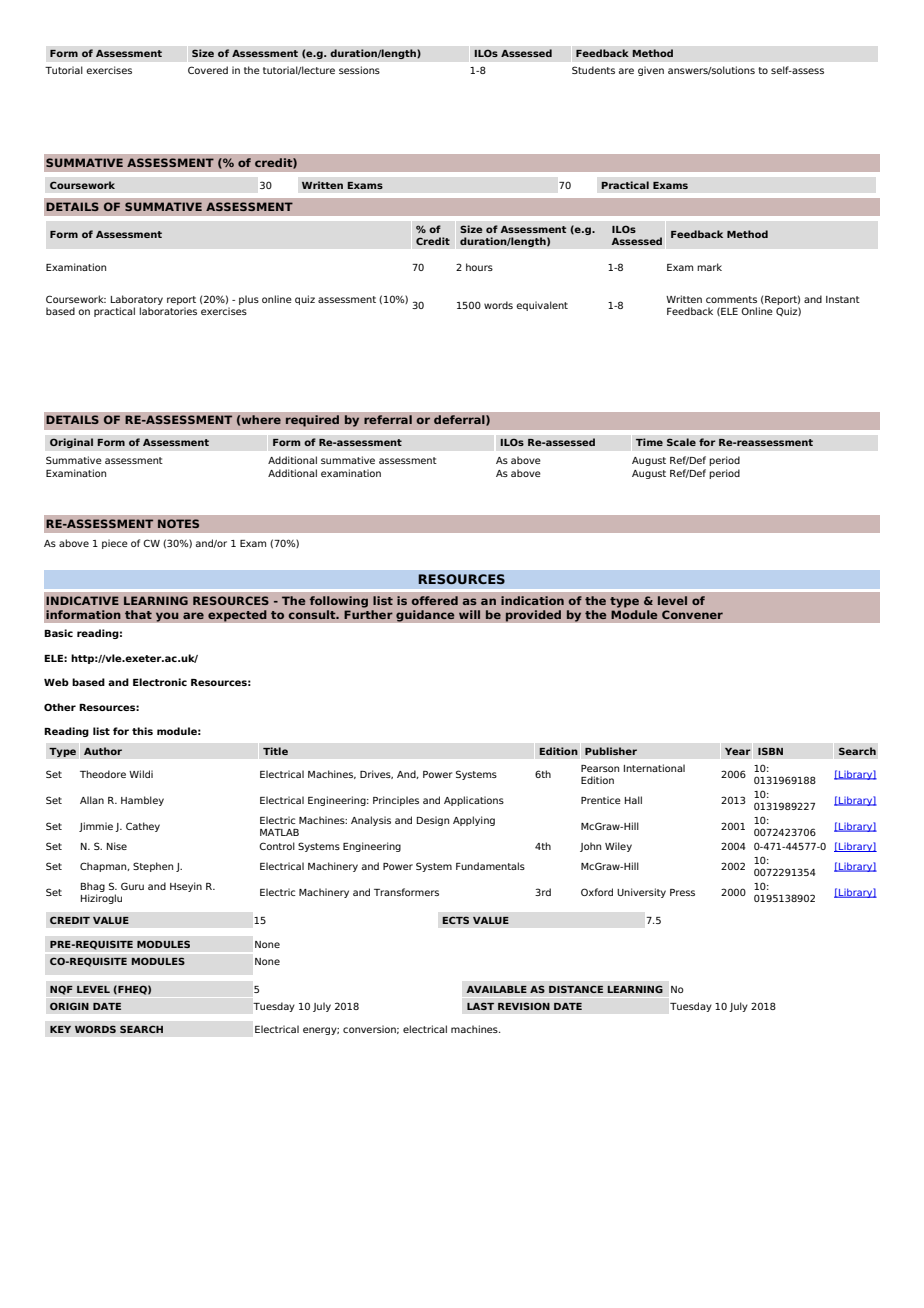 The height and width of the screenshot is (1308, 924). I want to click on given, so click(651, 71).
